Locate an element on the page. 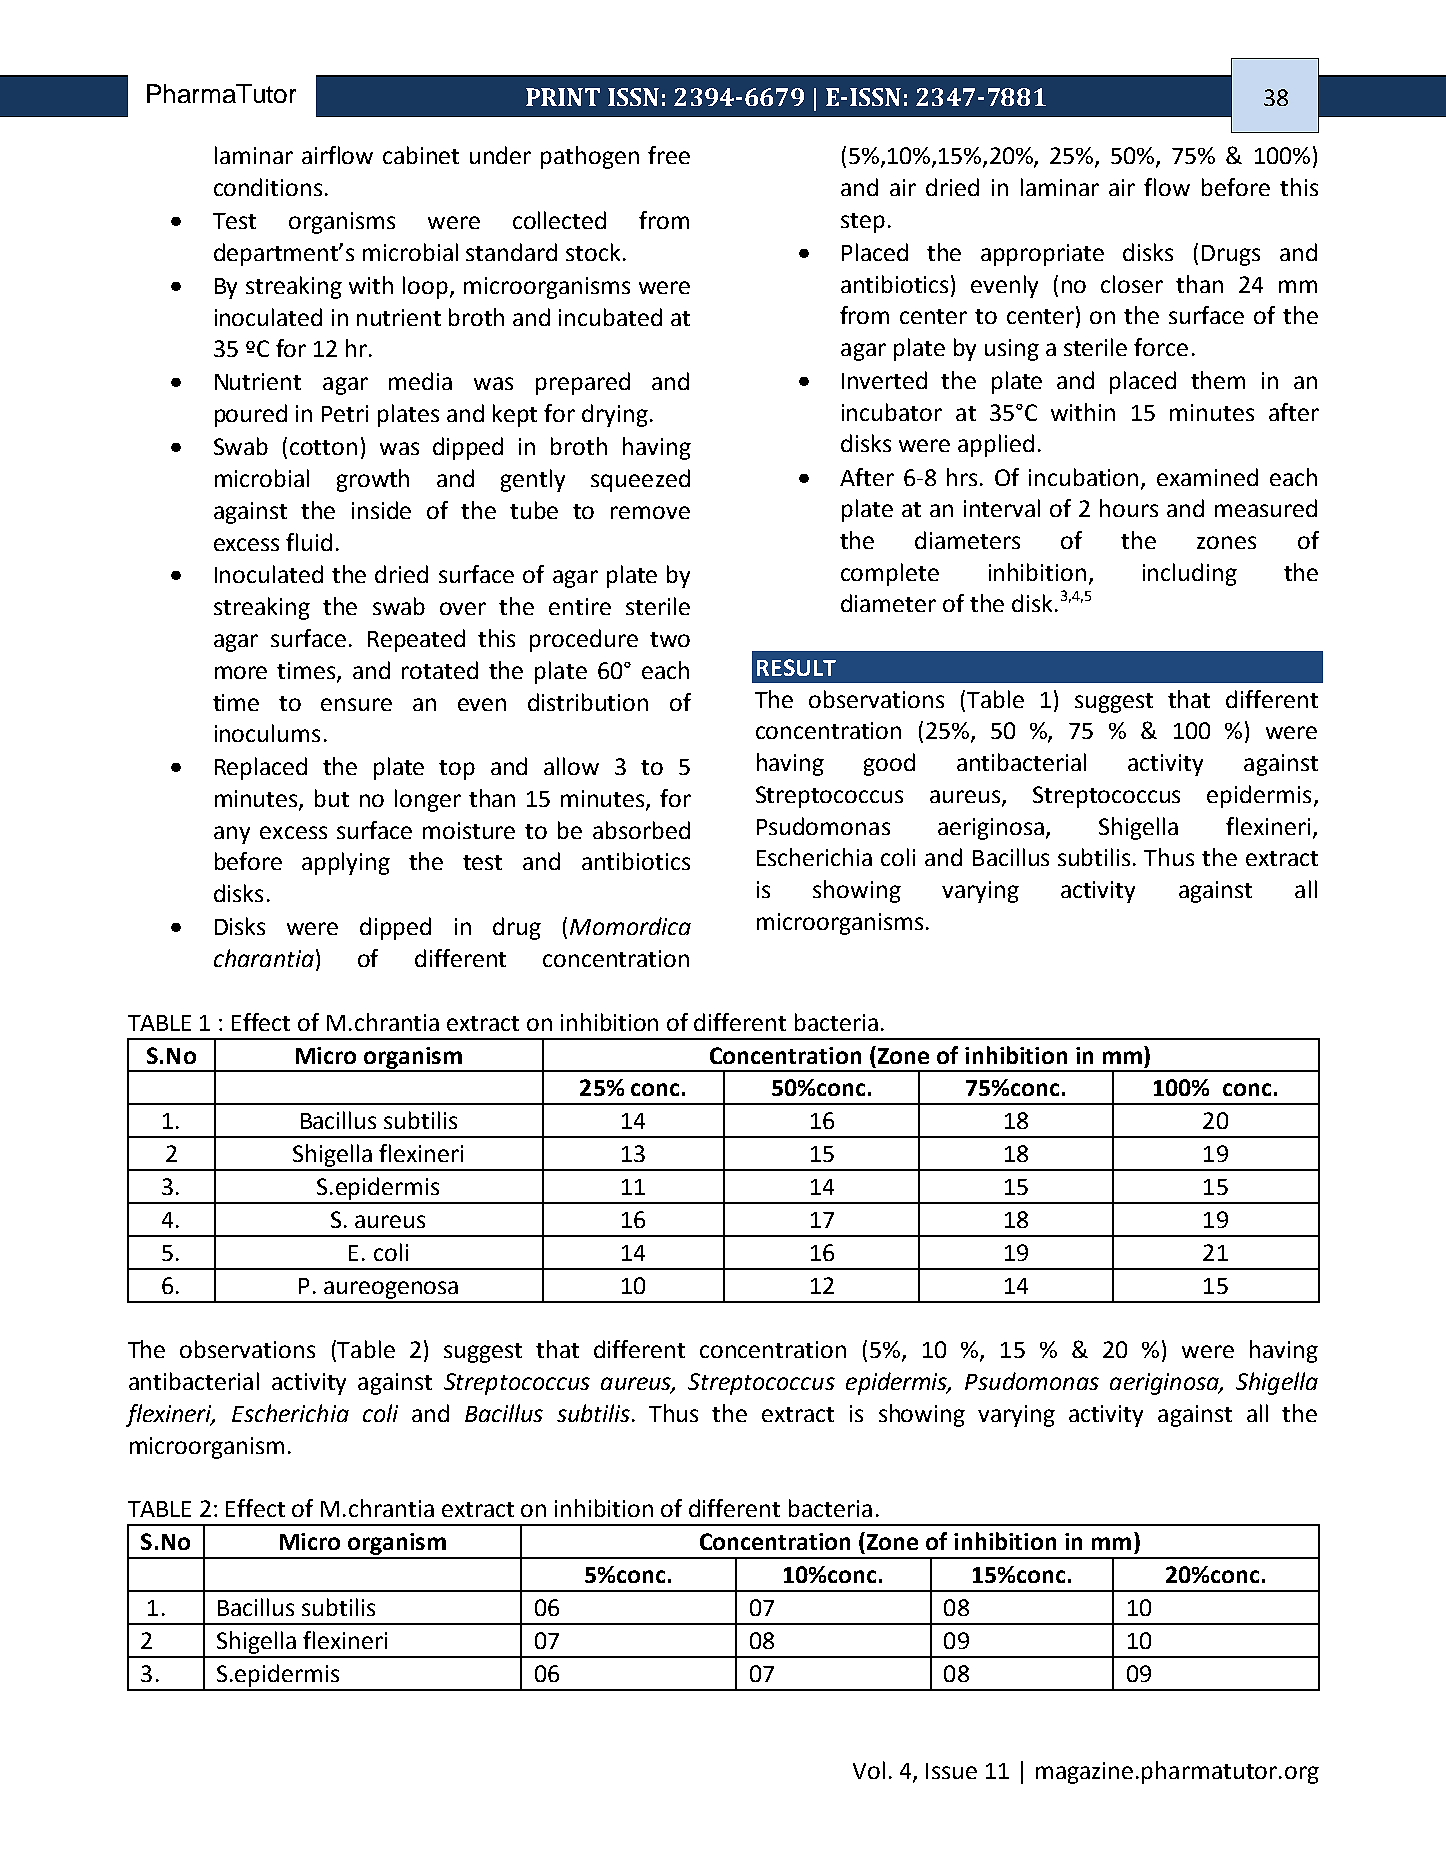 Image resolution: width=1446 pixels, height=1871 pixels. allow is located at coordinates (571, 766).
